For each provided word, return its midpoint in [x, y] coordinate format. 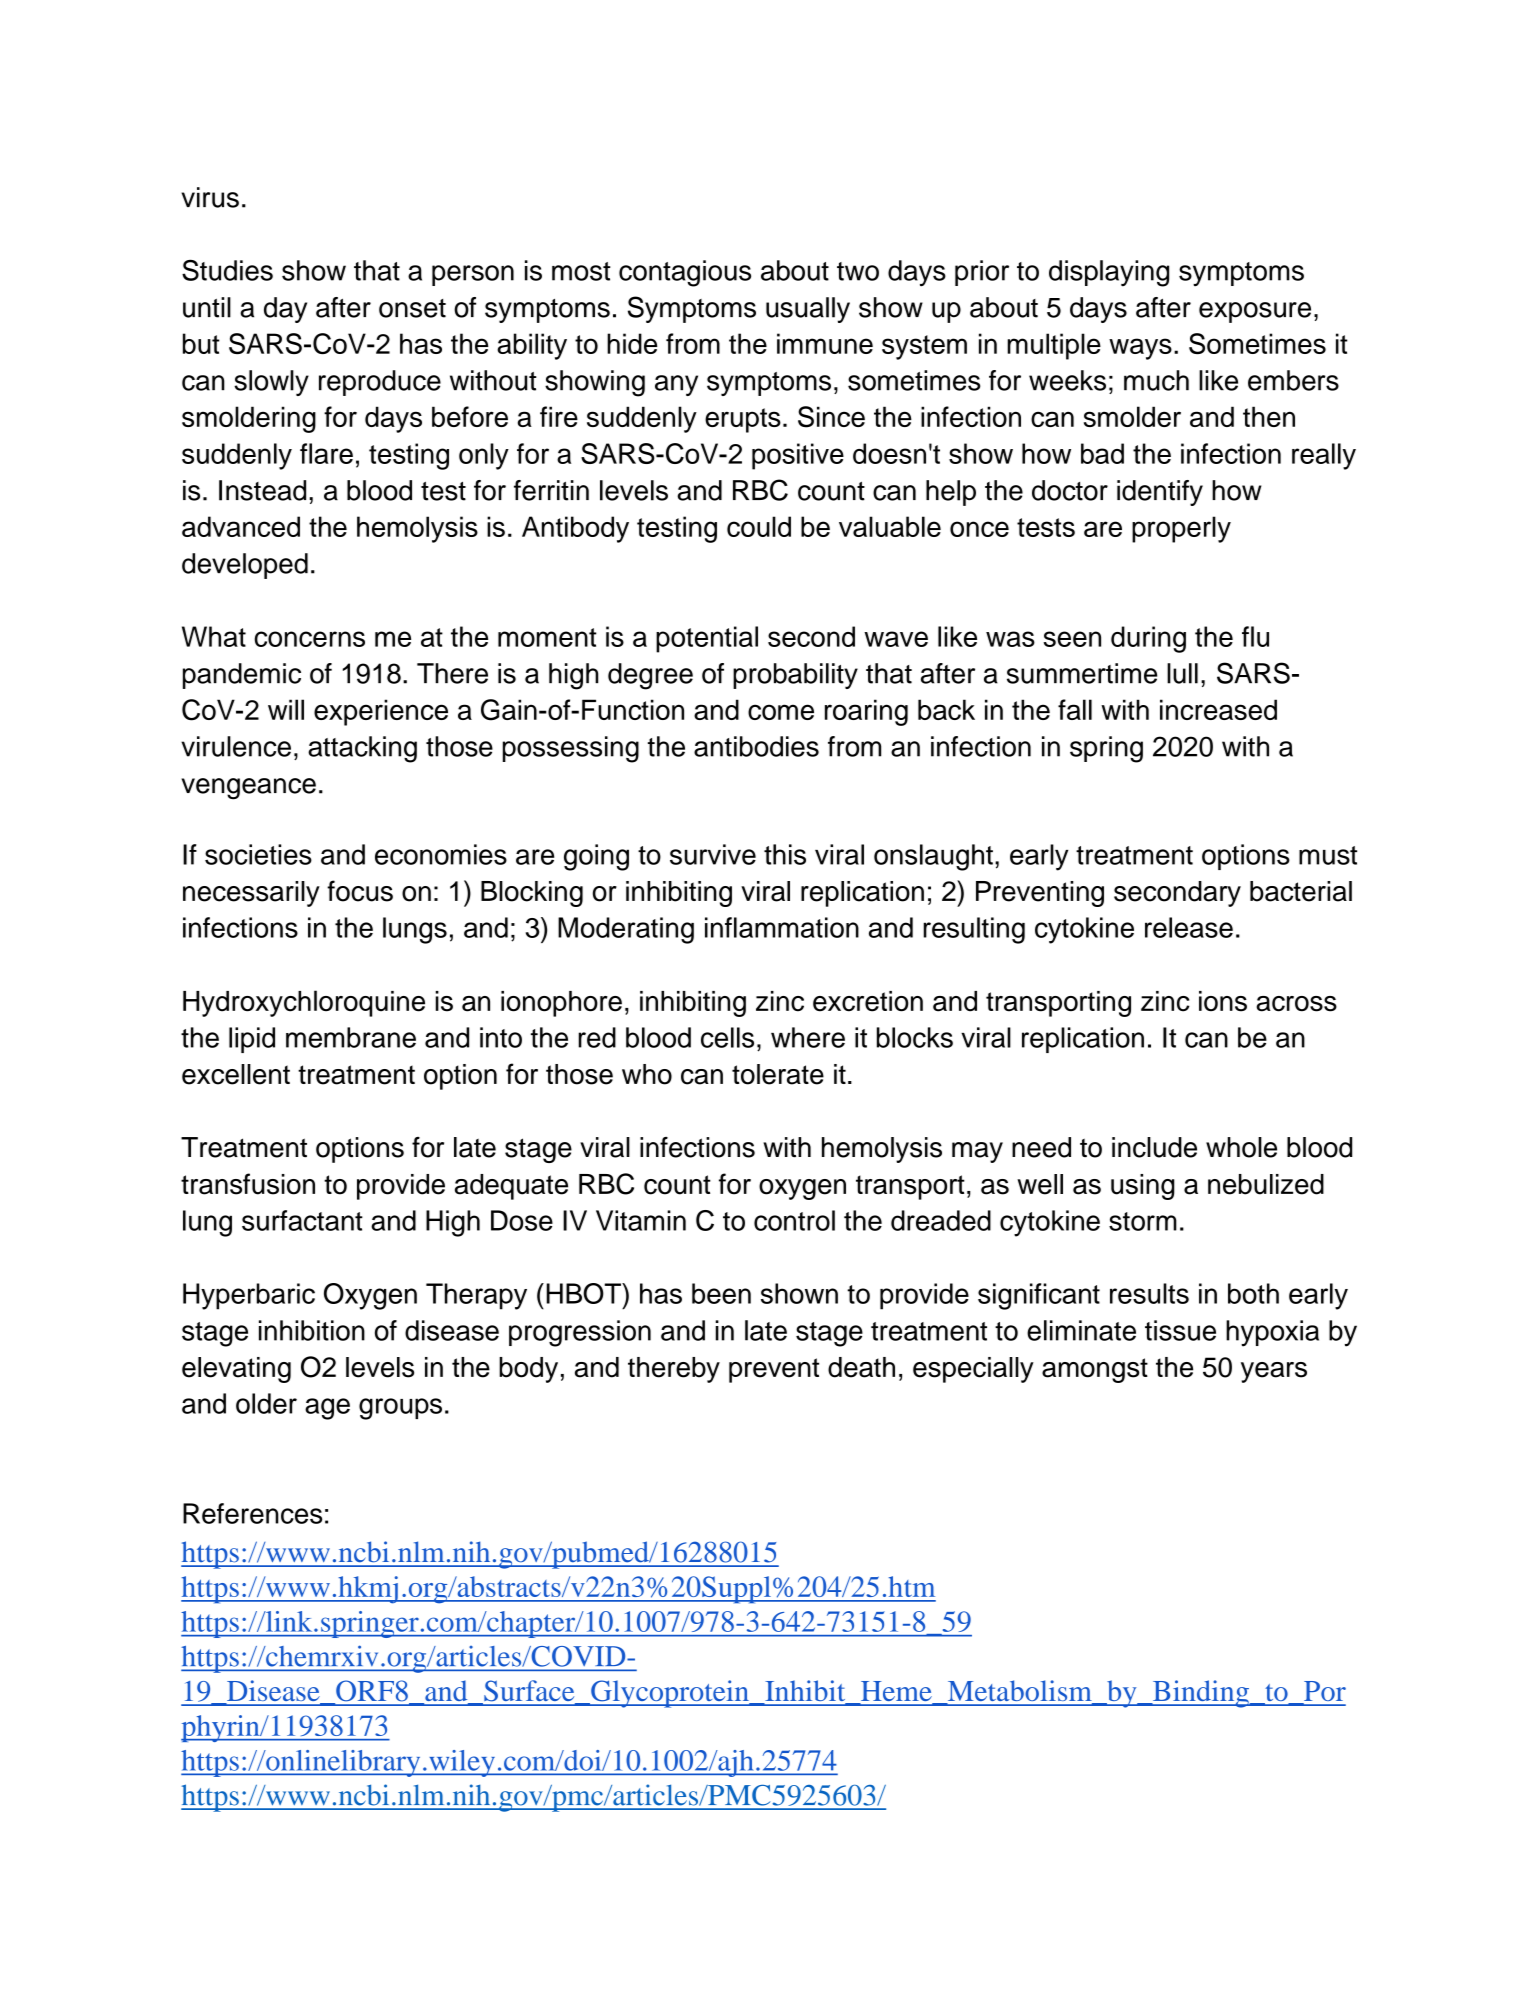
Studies [227, 270]
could [759, 526]
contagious [685, 273]
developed [245, 566]
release [1189, 927]
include [1154, 1147]
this [785, 854]
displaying [1109, 273]
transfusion [248, 1184]
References [252, 1513]
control [794, 1220]
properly [1181, 529]
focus [360, 891]
